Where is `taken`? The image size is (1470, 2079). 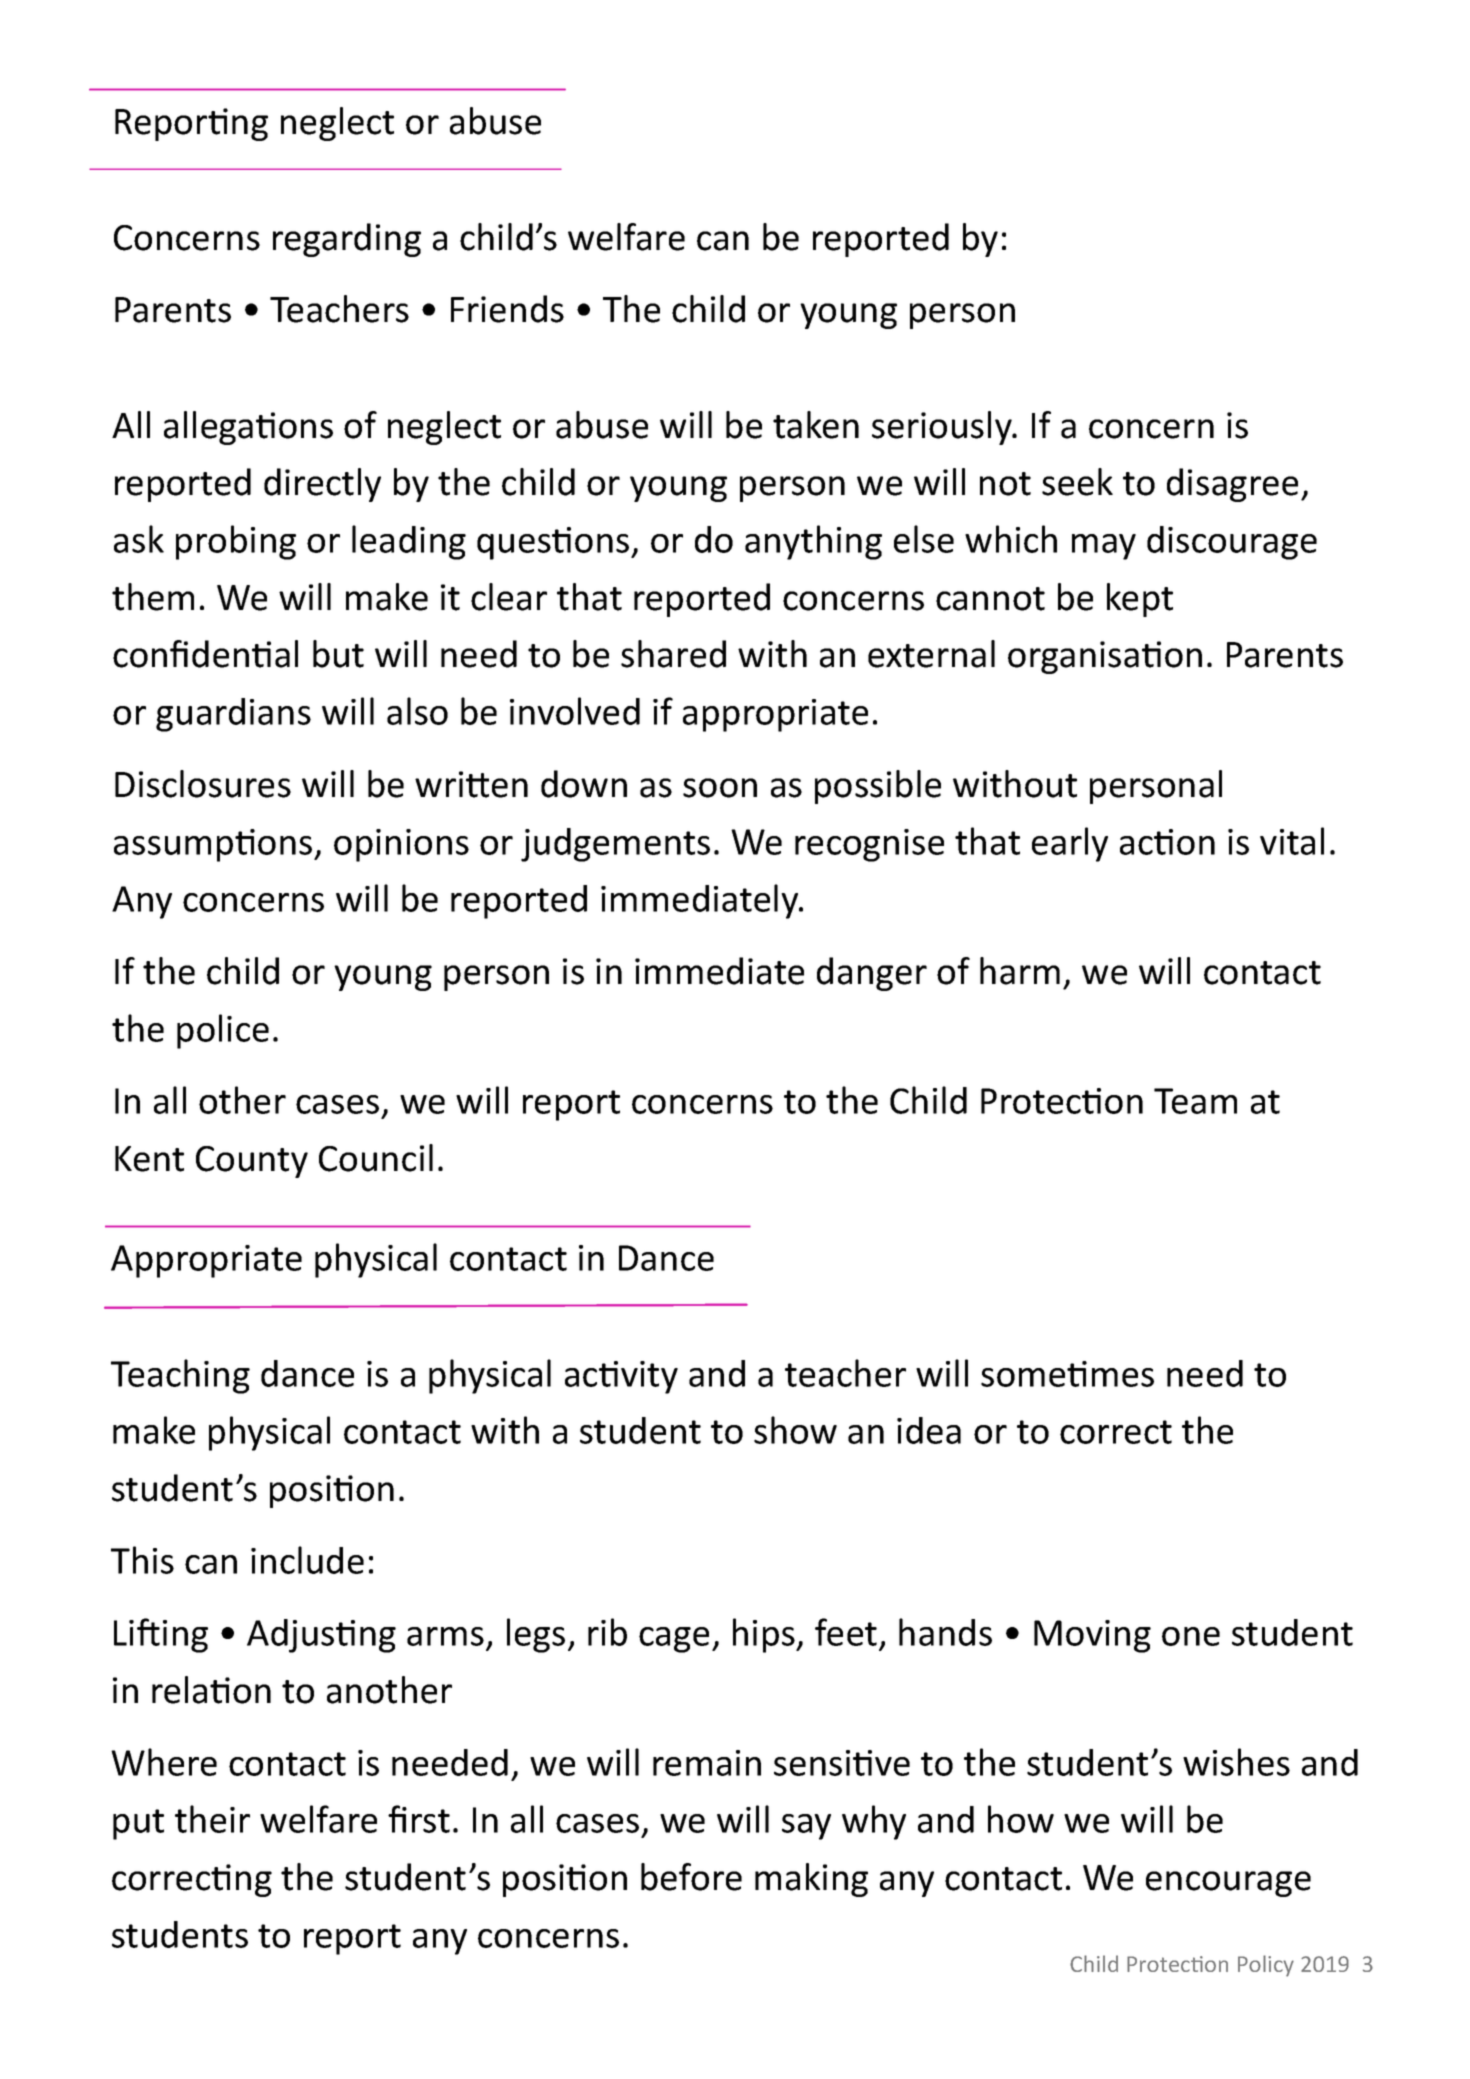
taken is located at coordinates (816, 425).
